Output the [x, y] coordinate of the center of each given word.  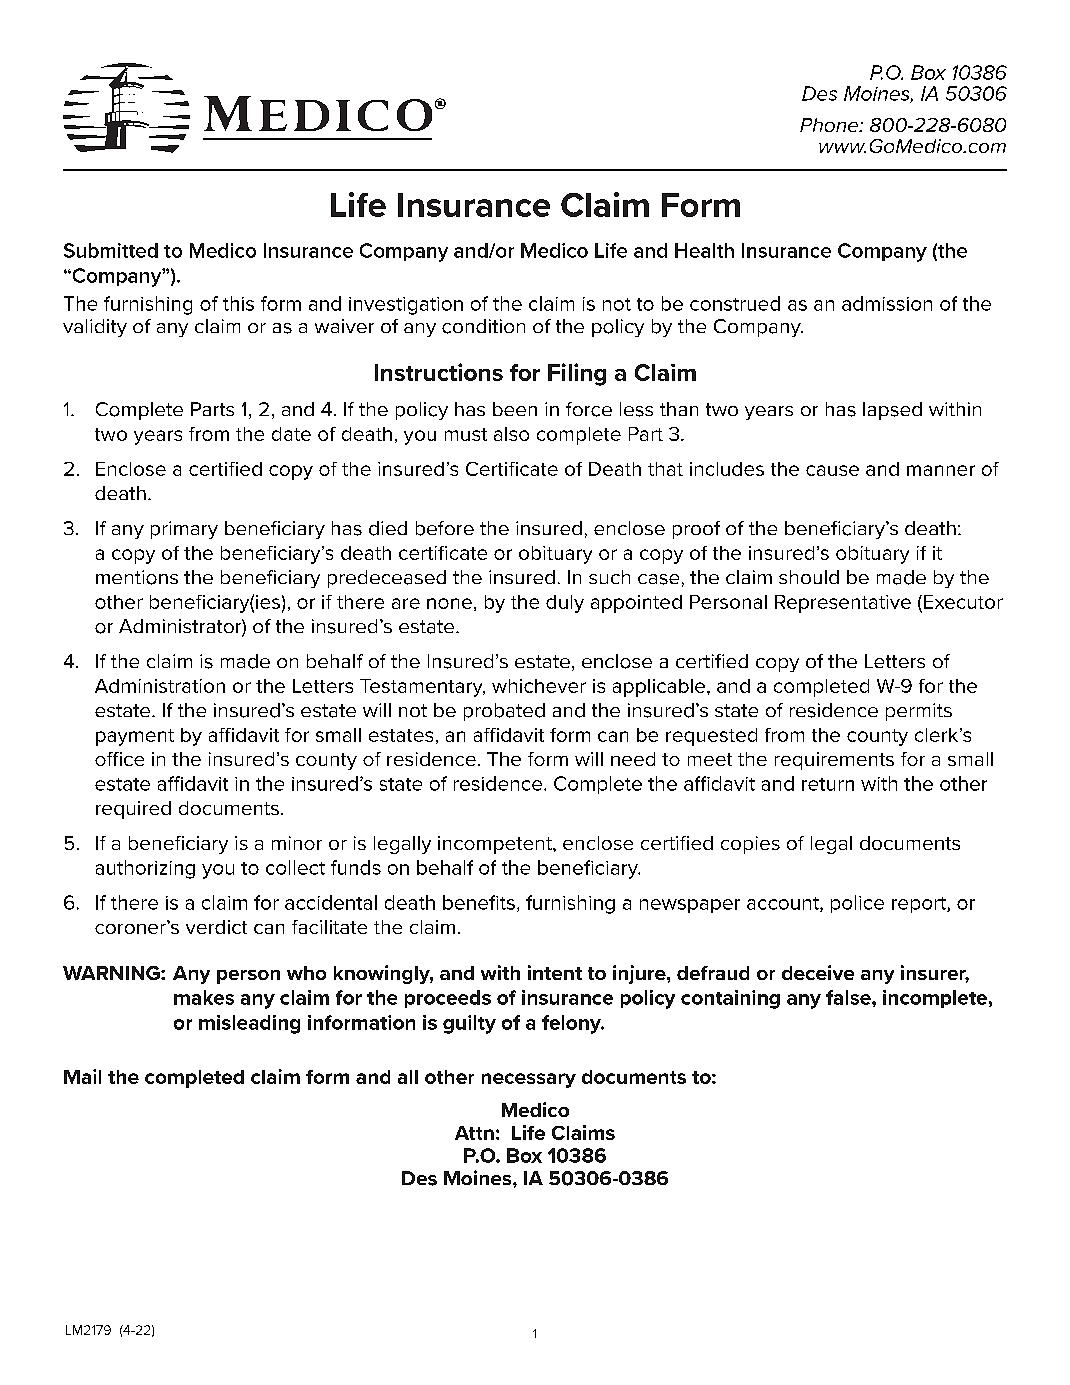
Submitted [111, 250]
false [849, 997]
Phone [830, 125]
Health [704, 250]
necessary [529, 1080]
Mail [82, 1076]
